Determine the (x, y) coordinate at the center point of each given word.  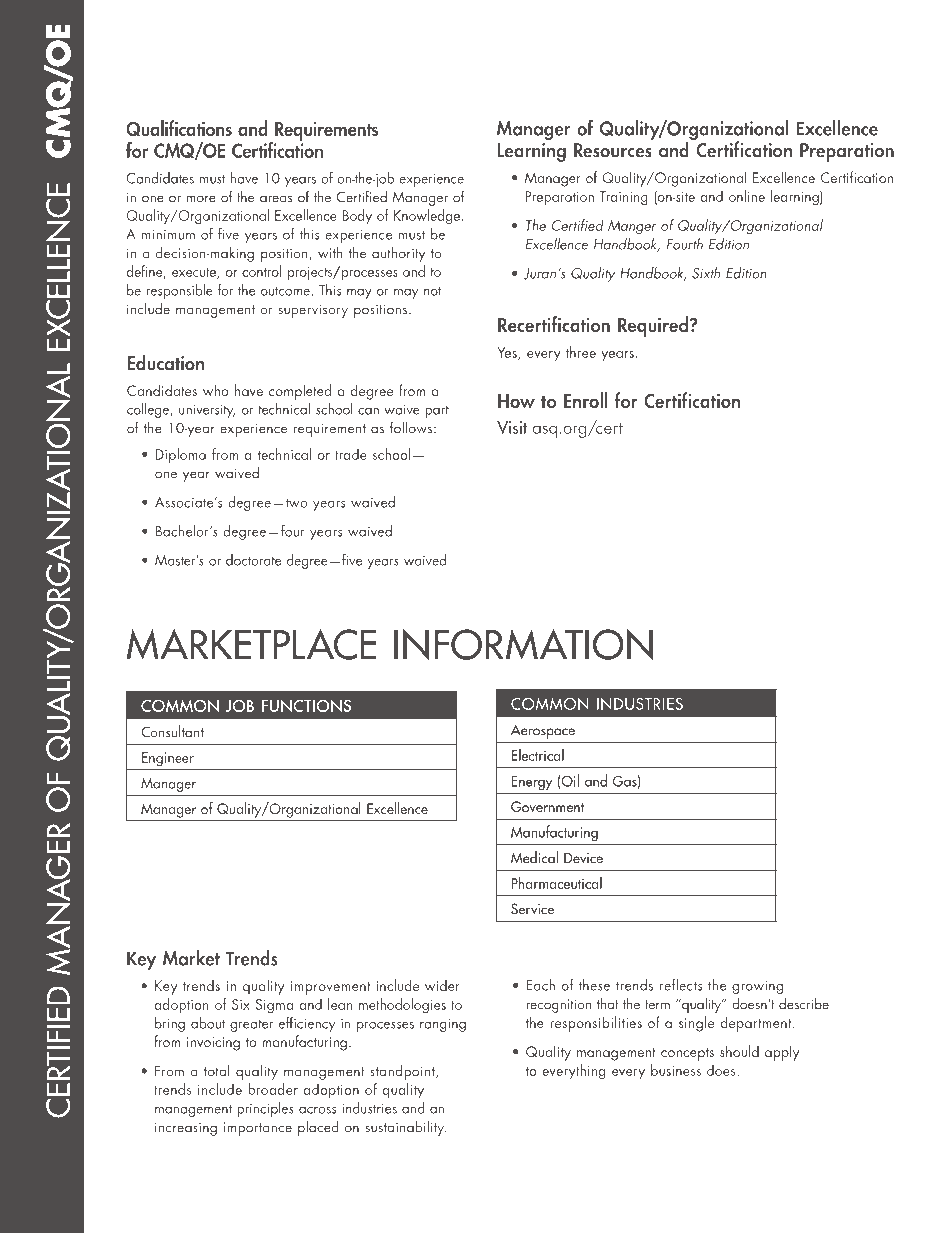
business (676, 1070)
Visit (512, 427)
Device (583, 858)
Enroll (586, 400)
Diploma (181, 456)
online (747, 196)
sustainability (406, 1128)
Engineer (168, 759)
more (201, 199)
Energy (532, 783)
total (217, 1071)
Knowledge (428, 217)
